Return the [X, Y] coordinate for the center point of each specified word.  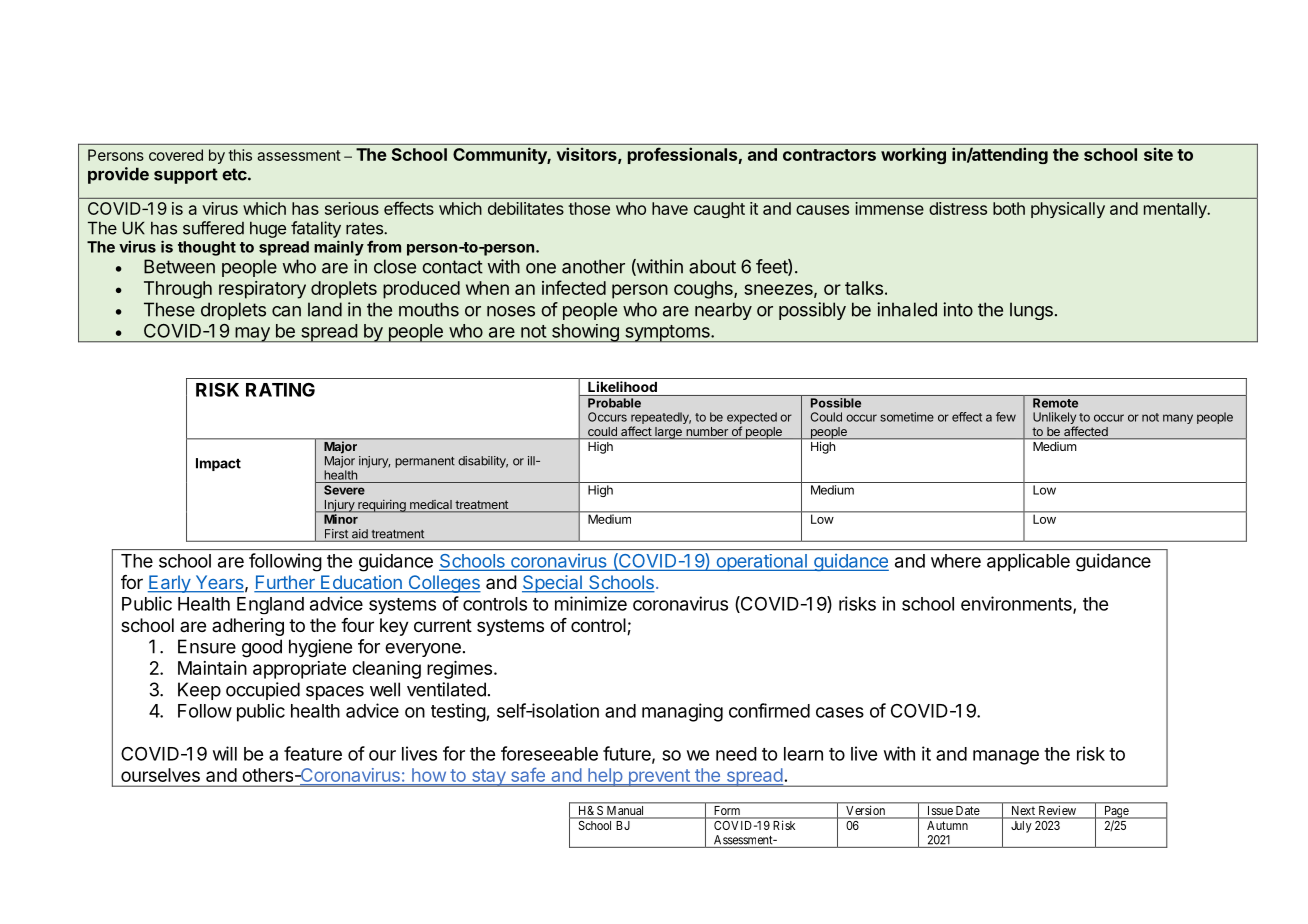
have [670, 208]
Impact [218, 464]
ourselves [160, 775]
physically [1068, 210]
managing [682, 712]
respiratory [262, 290]
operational [761, 562]
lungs [1031, 311]
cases [840, 712]
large [668, 433]
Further [285, 583]
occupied [263, 691]
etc [235, 174]
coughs [704, 290]
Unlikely [1055, 419]
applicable [1028, 562]
